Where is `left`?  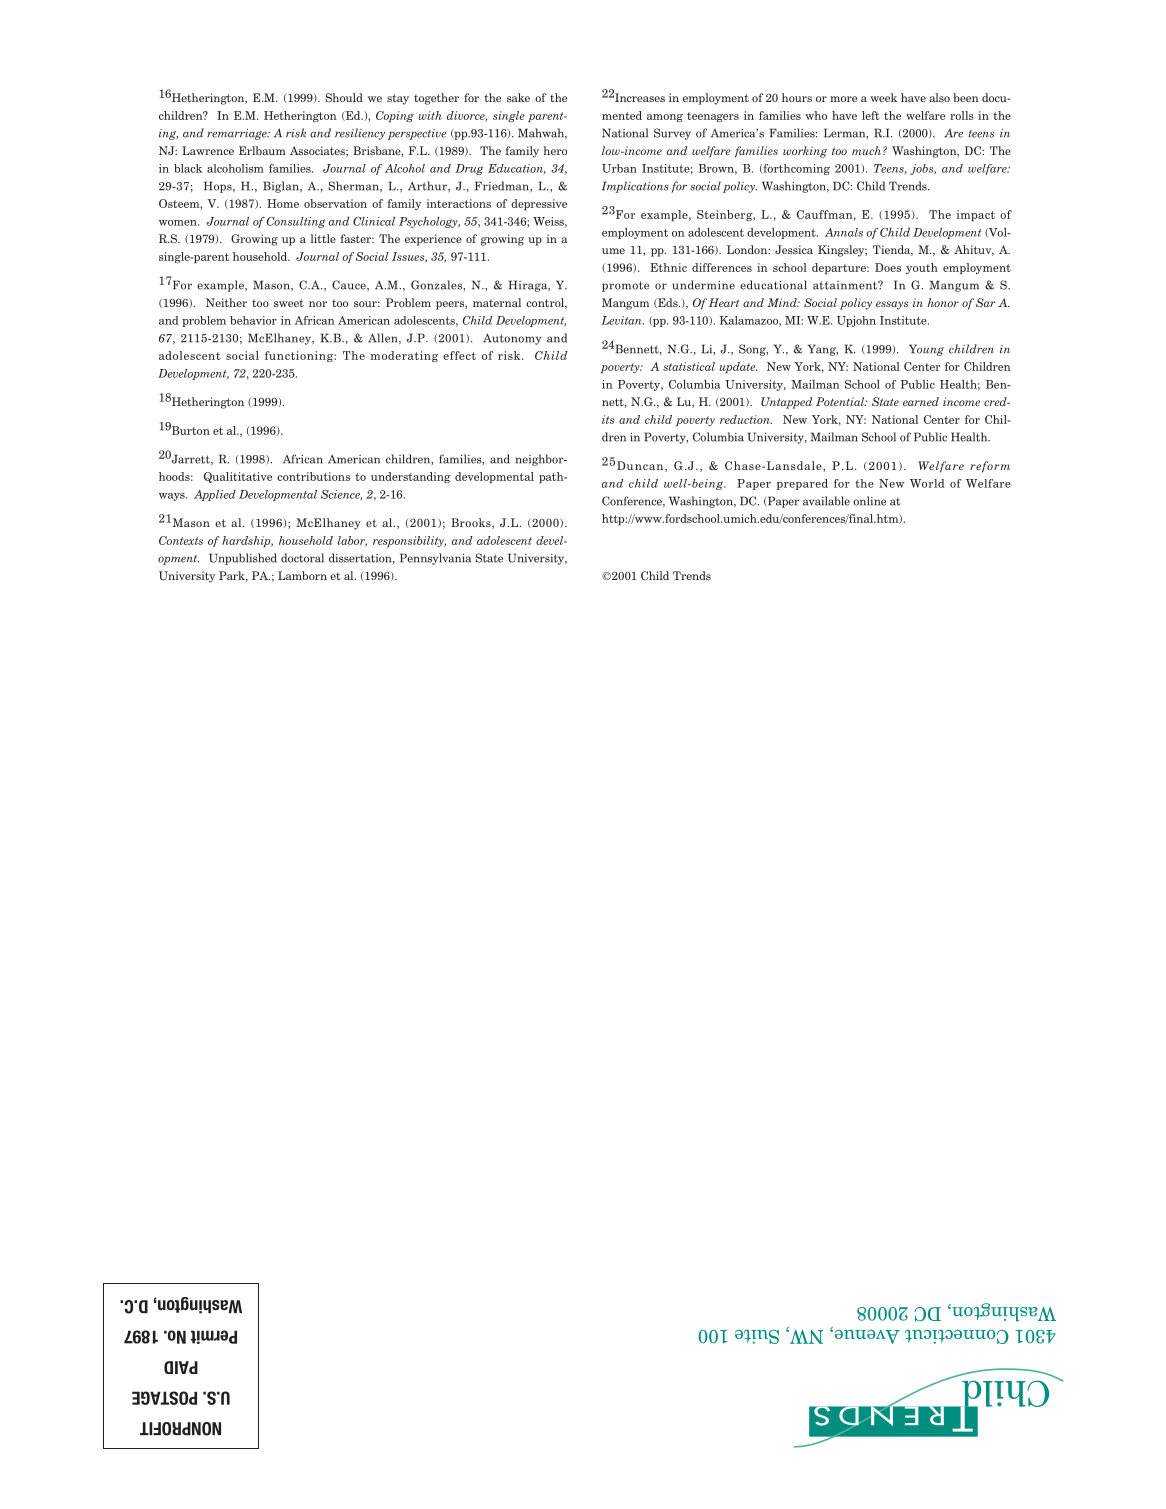
left is located at coordinates (870, 115).
